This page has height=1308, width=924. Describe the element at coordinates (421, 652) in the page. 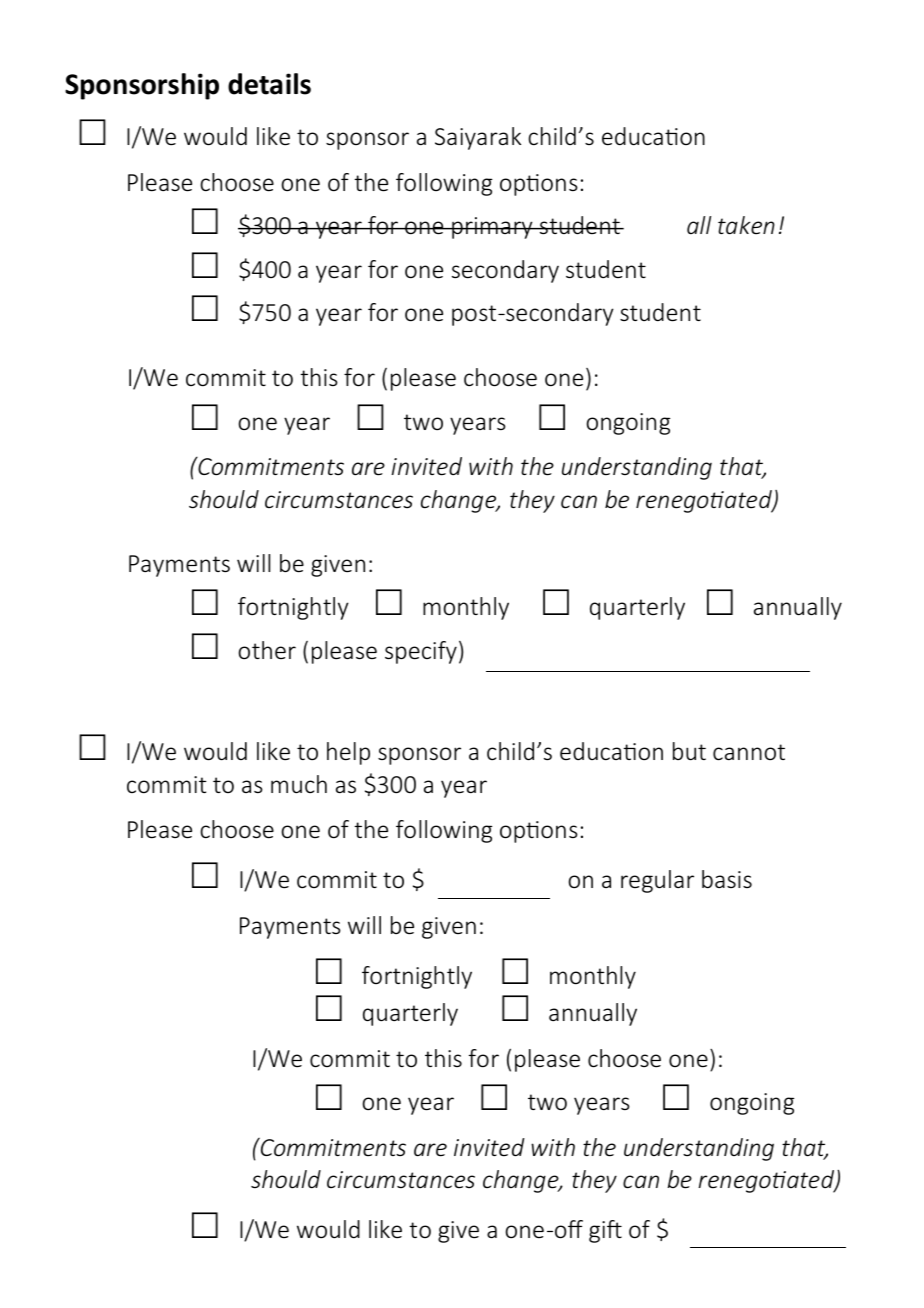

I see `specify` at that location.
